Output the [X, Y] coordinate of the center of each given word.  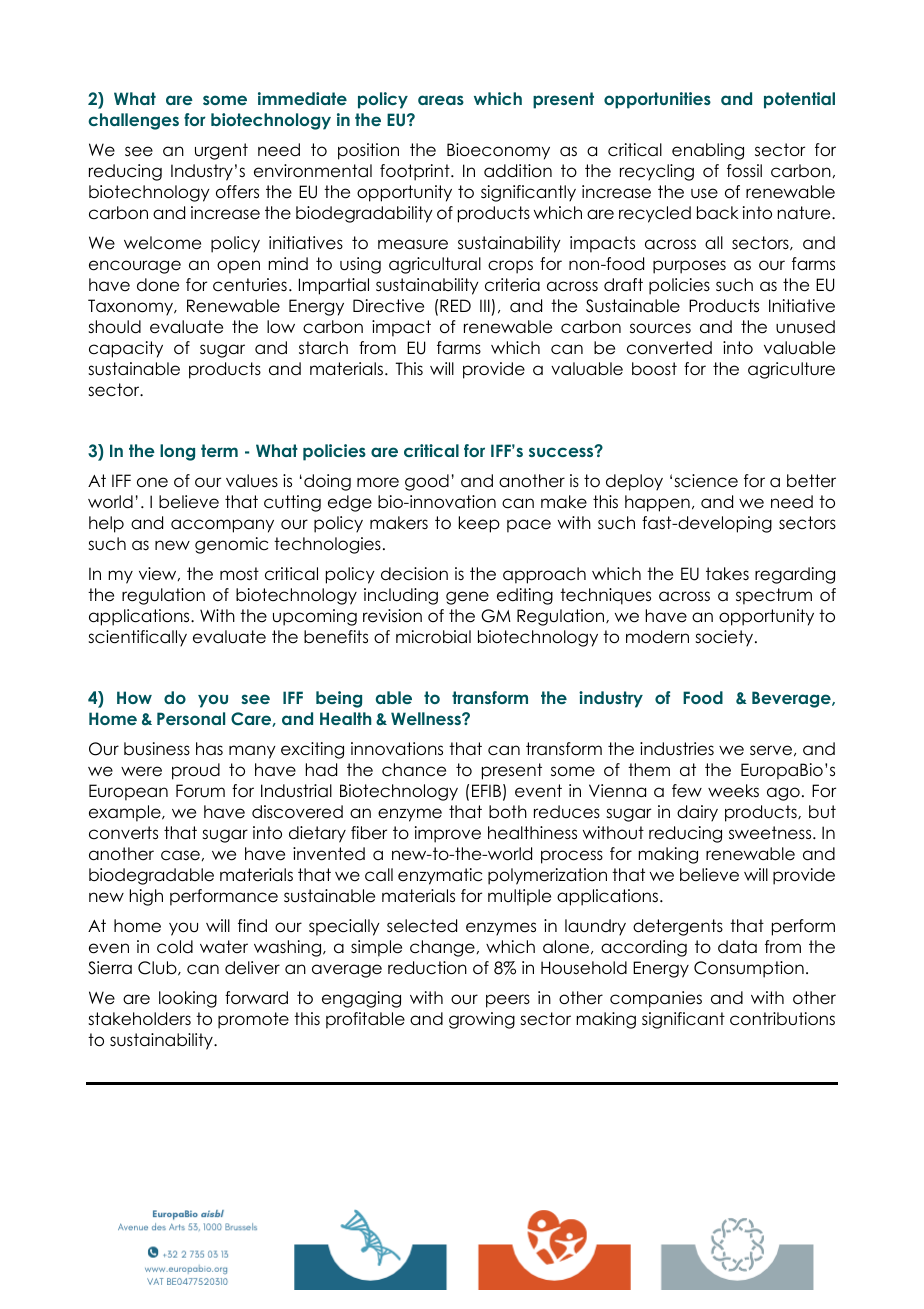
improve [448, 834]
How [134, 697]
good [427, 482]
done [158, 285]
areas [441, 100]
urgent [221, 151]
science [706, 481]
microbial [433, 637]
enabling [708, 151]
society [725, 638]
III [485, 305]
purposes [689, 267]
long [177, 452]
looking [188, 999]
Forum [200, 791]
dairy [697, 813]
